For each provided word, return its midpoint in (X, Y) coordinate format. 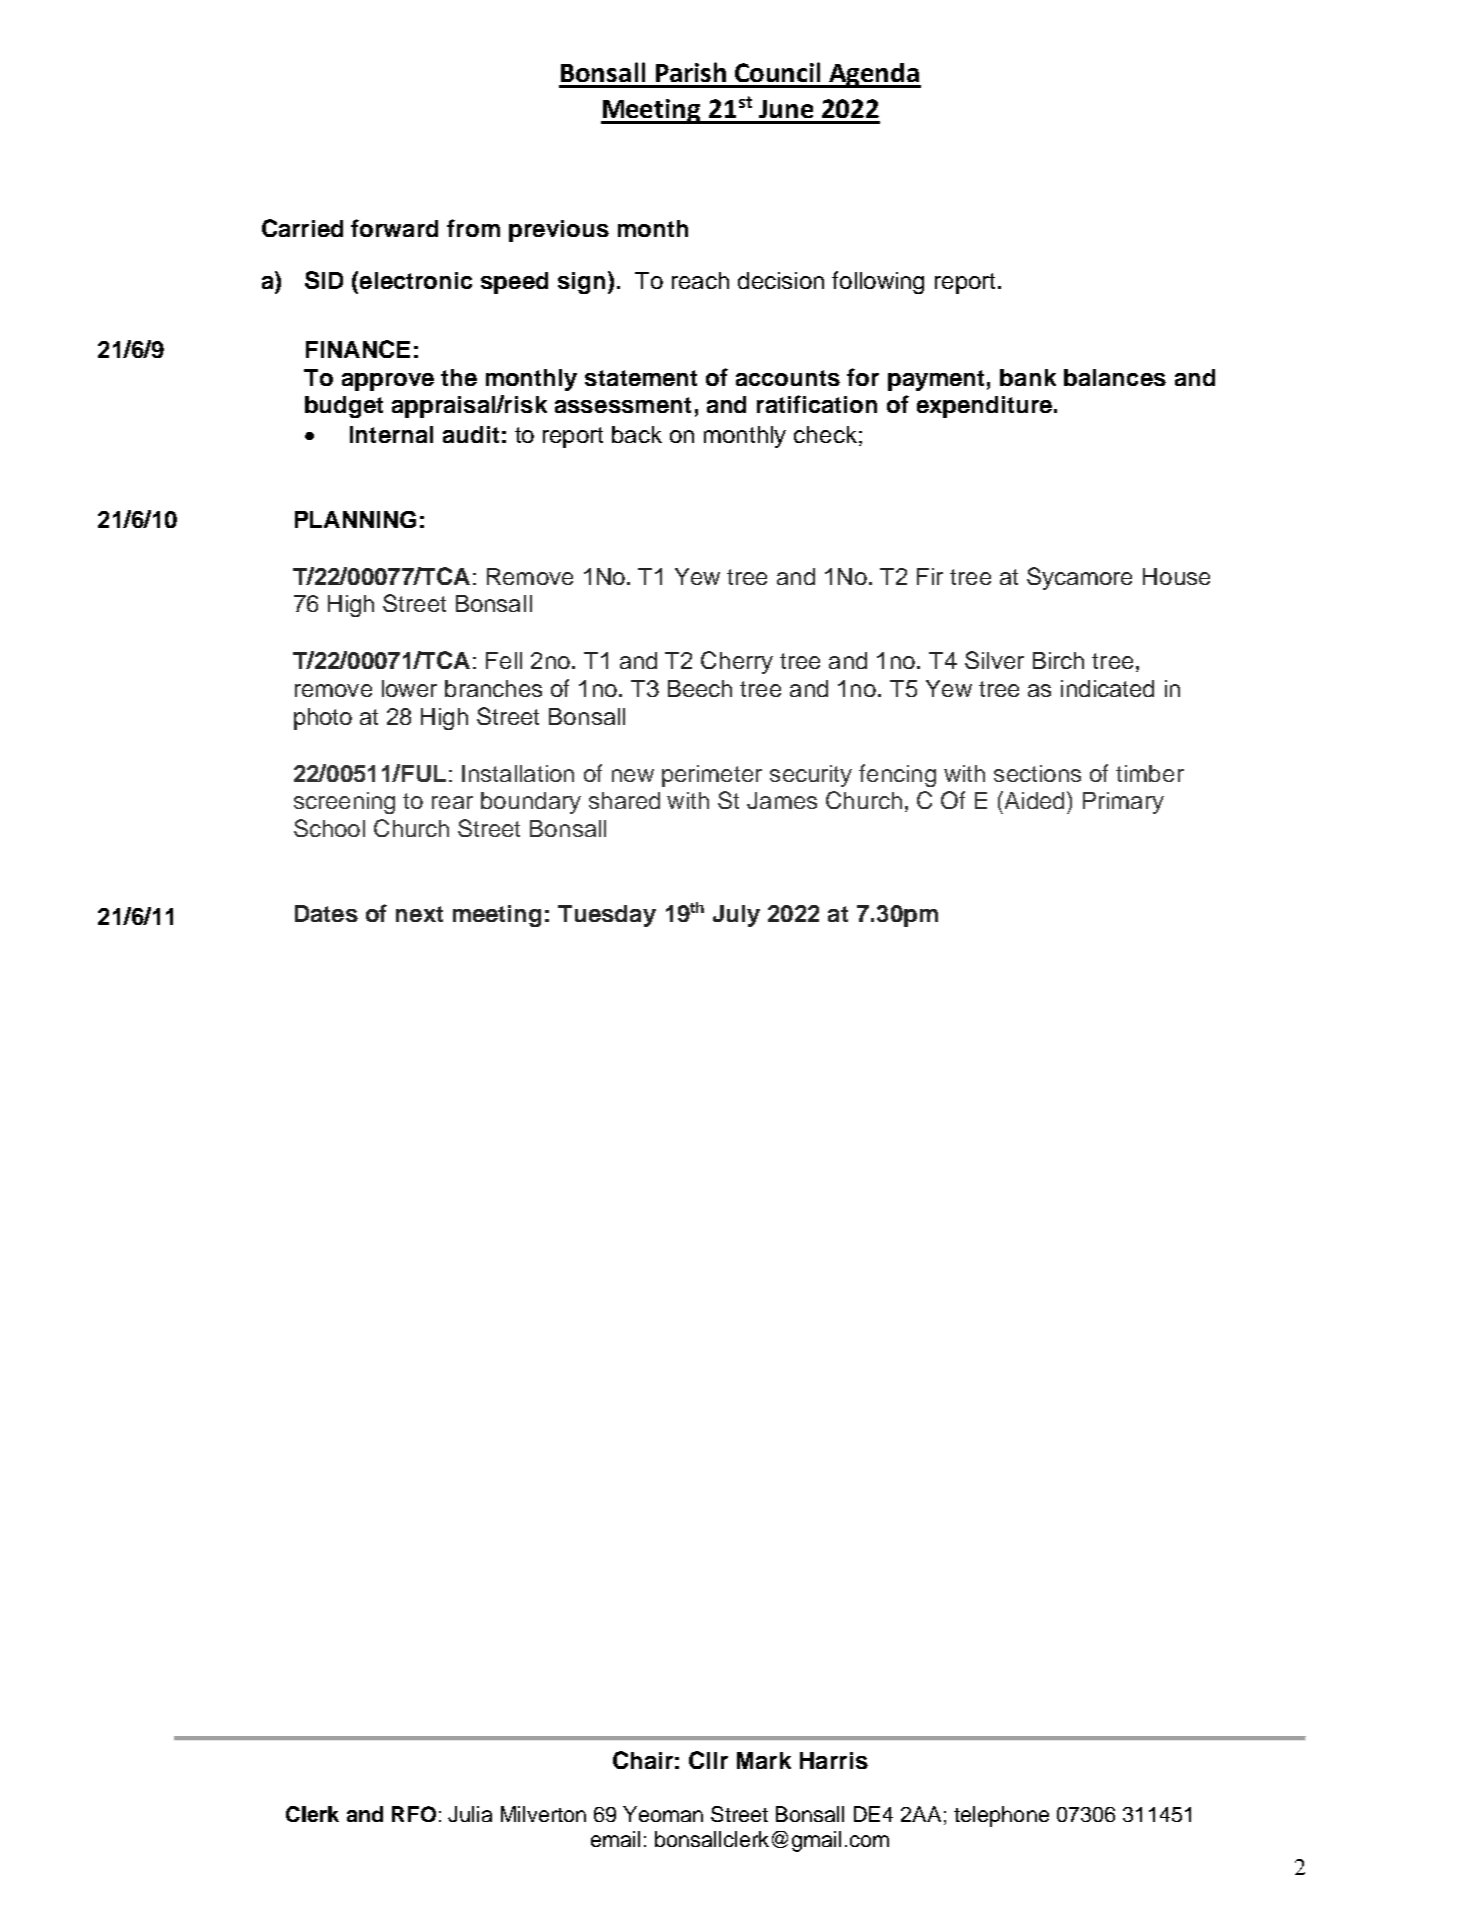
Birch (1058, 660)
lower (409, 688)
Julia (470, 1814)
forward (394, 228)
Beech (700, 688)
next (419, 914)
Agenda (874, 75)
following (878, 282)
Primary (1123, 803)
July (736, 916)
